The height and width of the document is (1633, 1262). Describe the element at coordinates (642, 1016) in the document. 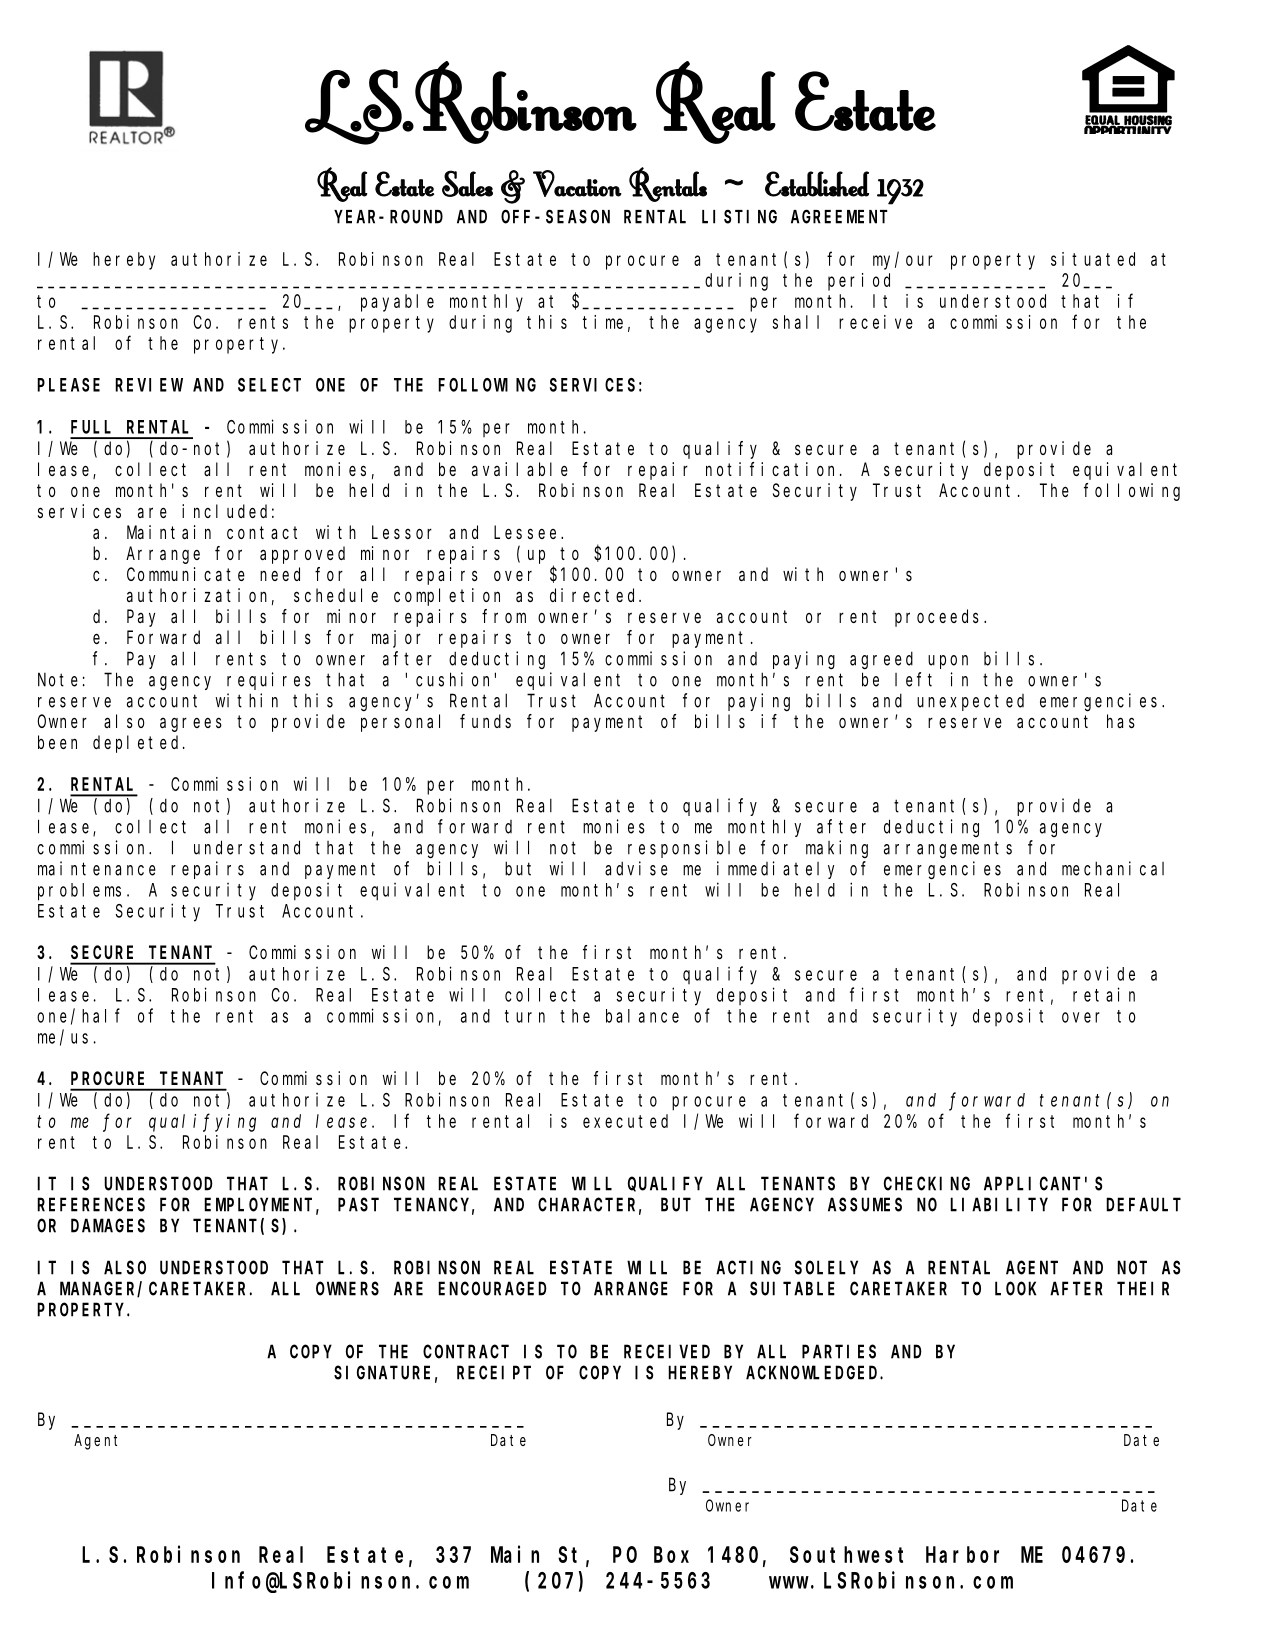

I see `balance` at that location.
